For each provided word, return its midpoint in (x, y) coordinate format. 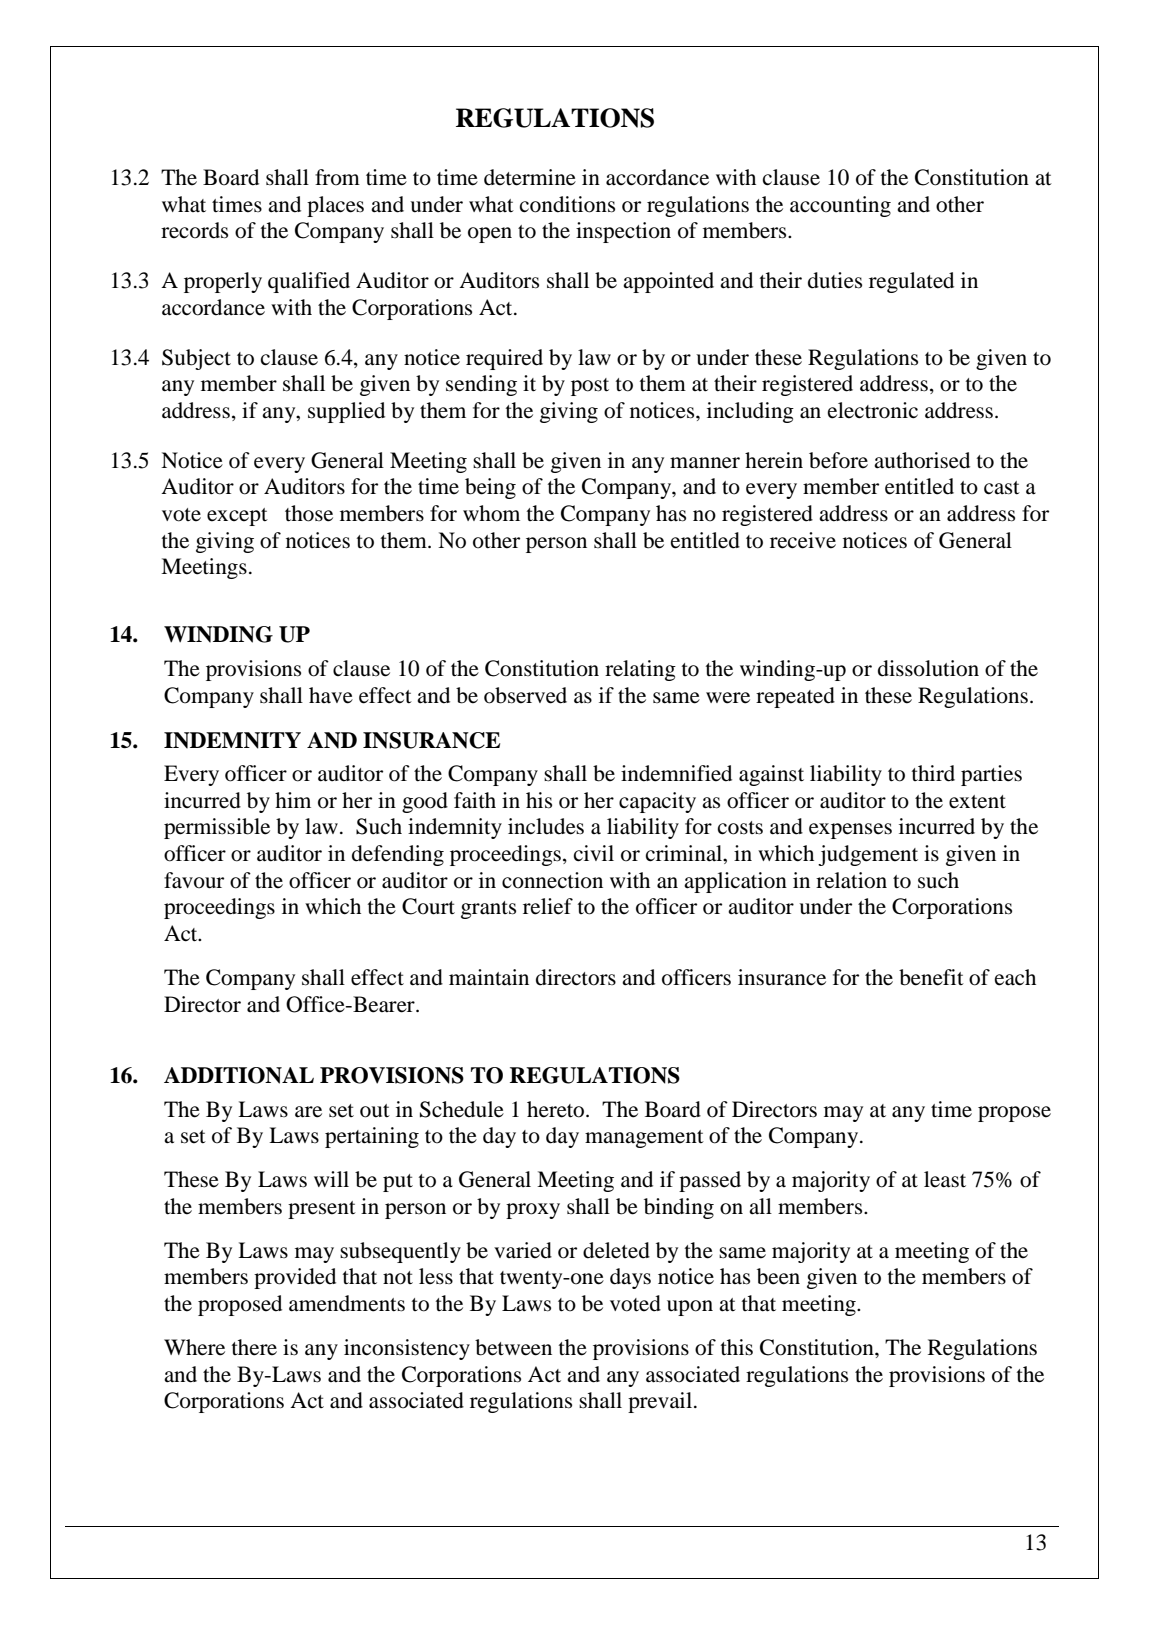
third (933, 773)
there (254, 1347)
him (293, 800)
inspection (623, 232)
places (335, 206)
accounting (840, 206)
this (737, 1347)
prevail (660, 1402)
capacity (657, 802)
